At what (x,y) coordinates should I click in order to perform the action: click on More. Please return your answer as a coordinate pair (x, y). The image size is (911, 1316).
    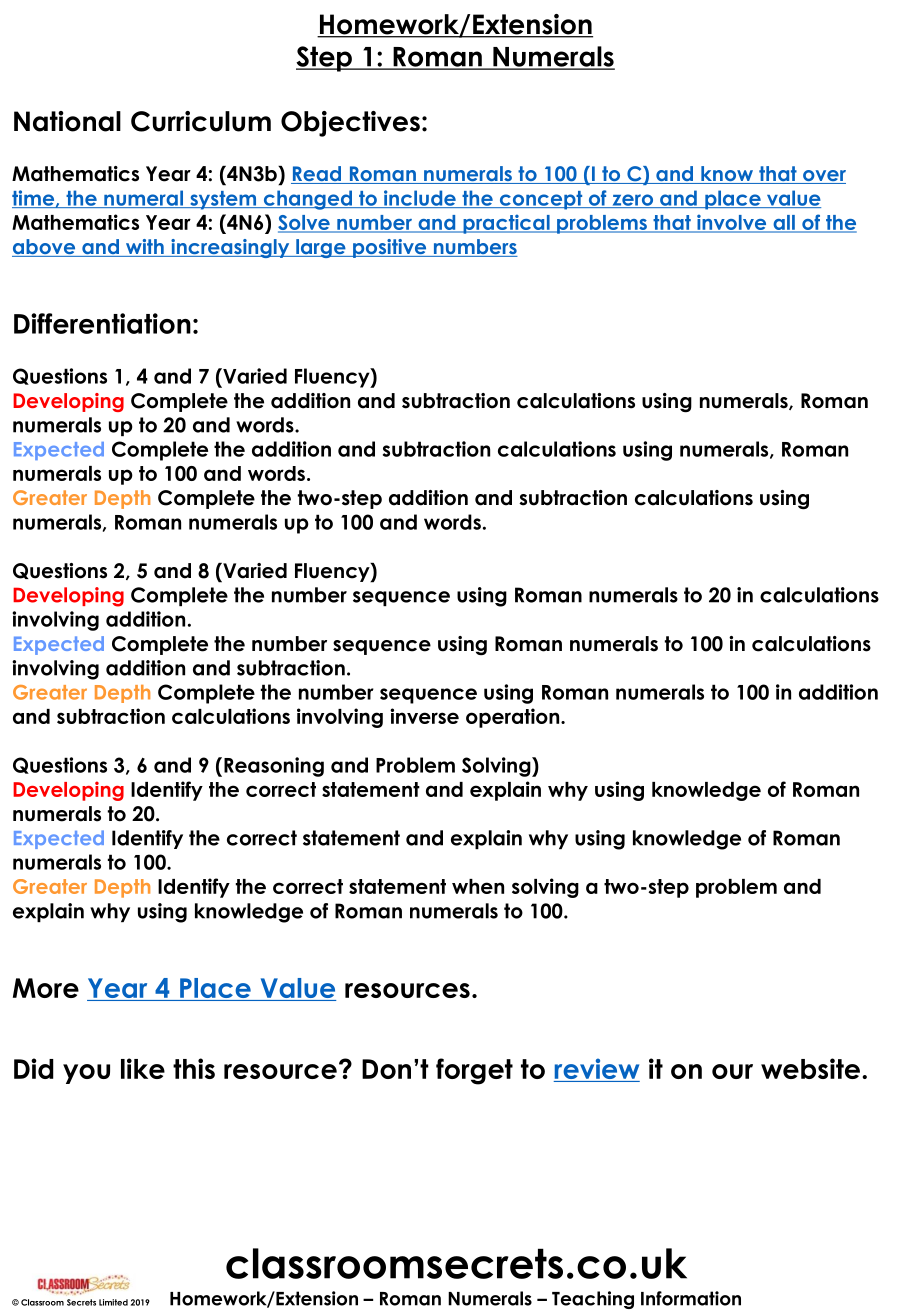
    Looking at the image, I should click on (46, 988).
